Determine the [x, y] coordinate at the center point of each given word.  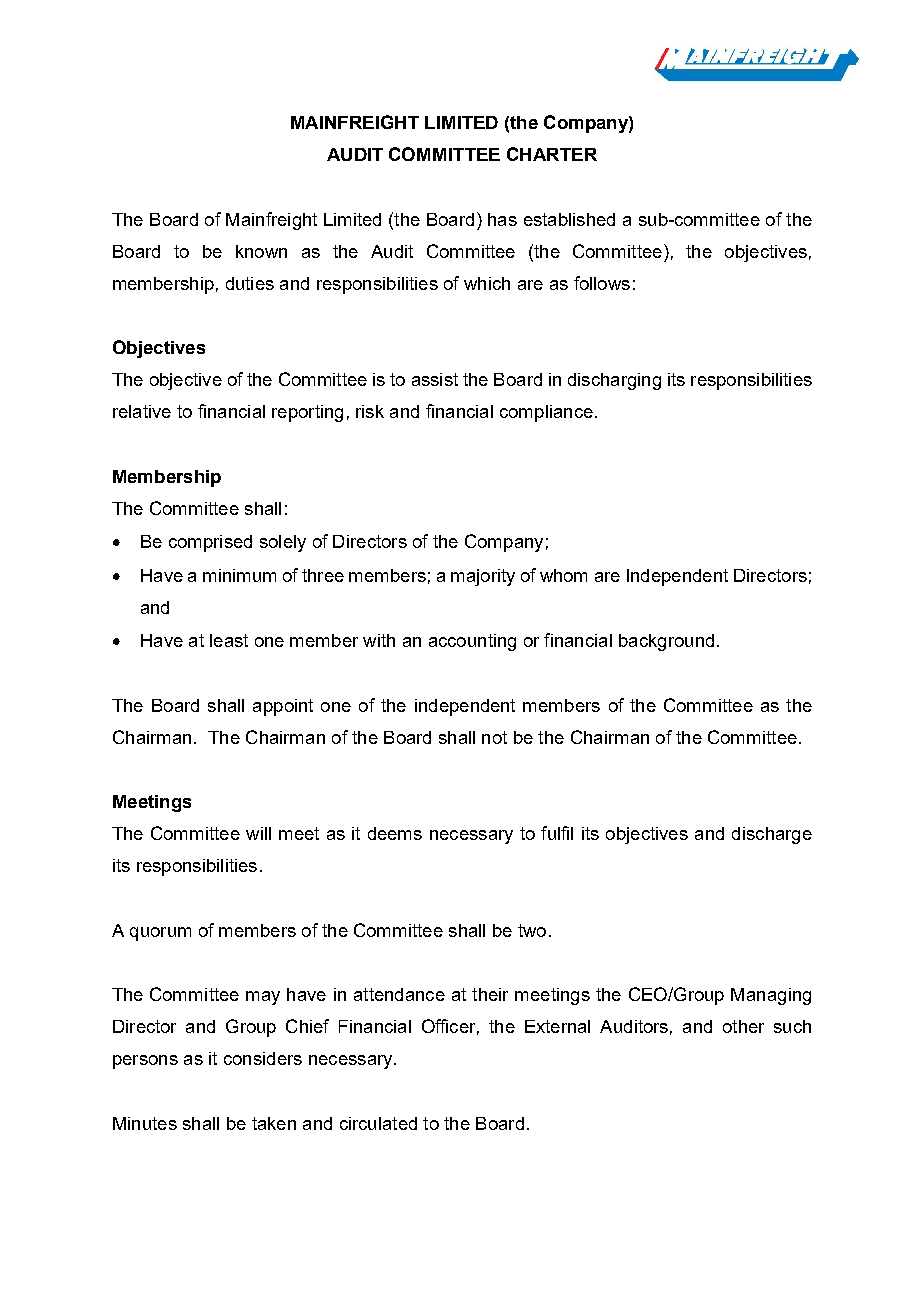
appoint [283, 707]
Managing [771, 996]
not [494, 737]
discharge [772, 835]
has [502, 219]
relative [142, 411]
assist [435, 379]
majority [483, 577]
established [569, 219]
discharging [614, 381]
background [666, 642]
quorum [160, 934]
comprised [210, 543]
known [261, 251]
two [532, 930]
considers [263, 1058]
